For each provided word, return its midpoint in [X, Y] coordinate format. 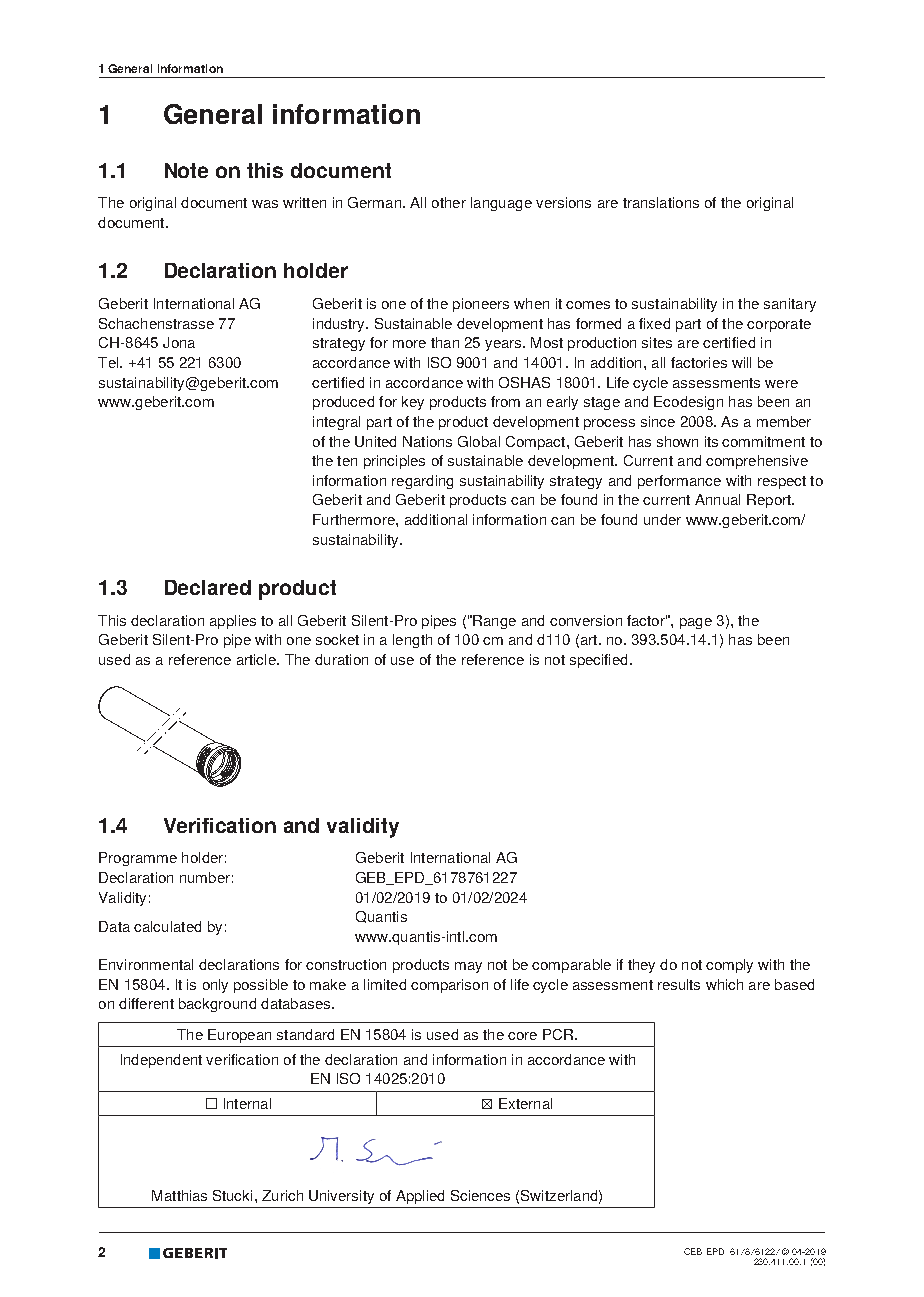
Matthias [179, 1195]
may [468, 967]
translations [661, 202]
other [449, 202]
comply [729, 966]
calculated [167, 926]
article [257, 659]
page [696, 623]
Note [186, 170]
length [412, 641]
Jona [179, 342]
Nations [427, 441]
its [711, 441]
